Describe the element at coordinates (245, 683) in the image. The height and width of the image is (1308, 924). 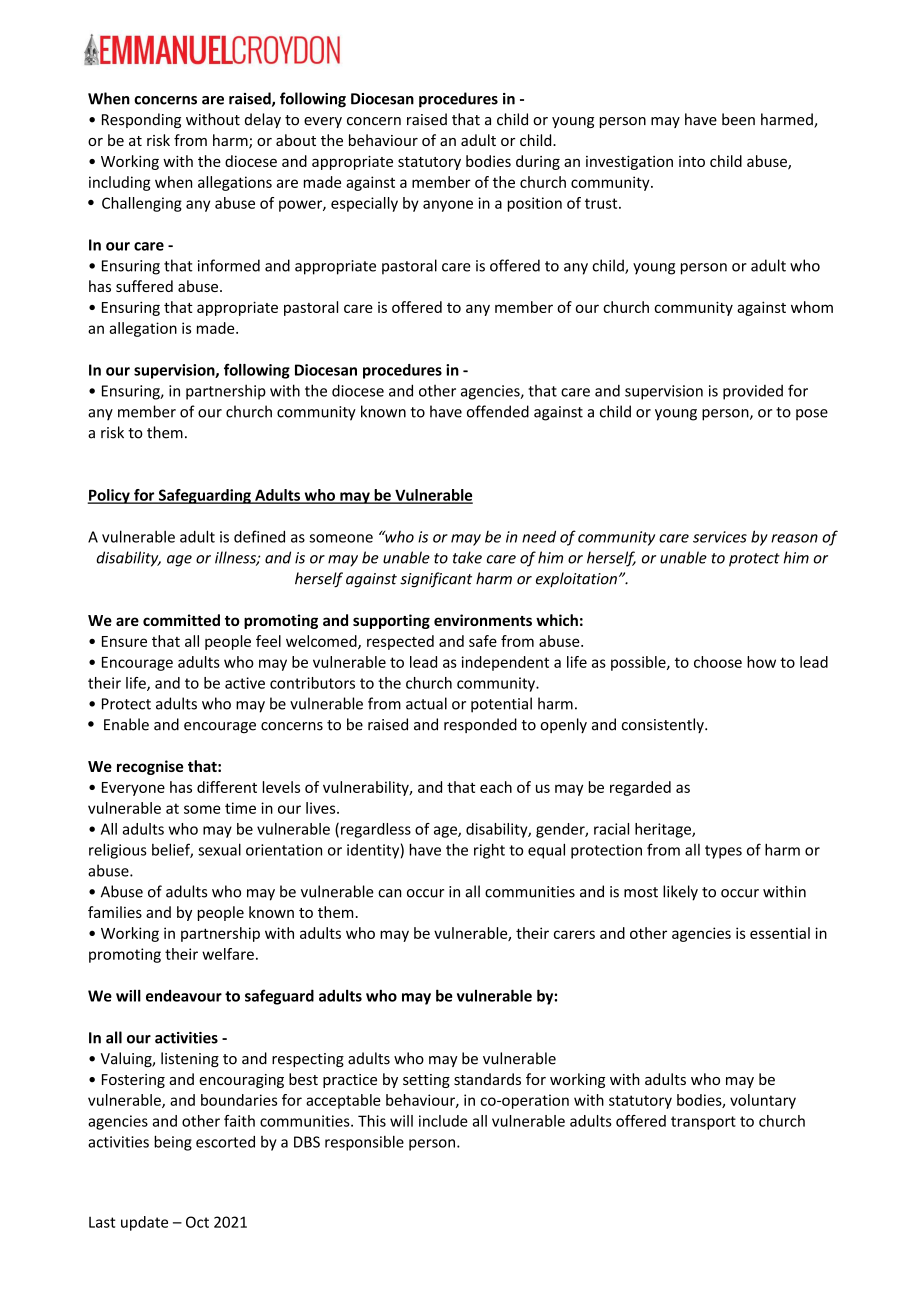
I see `active` at that location.
